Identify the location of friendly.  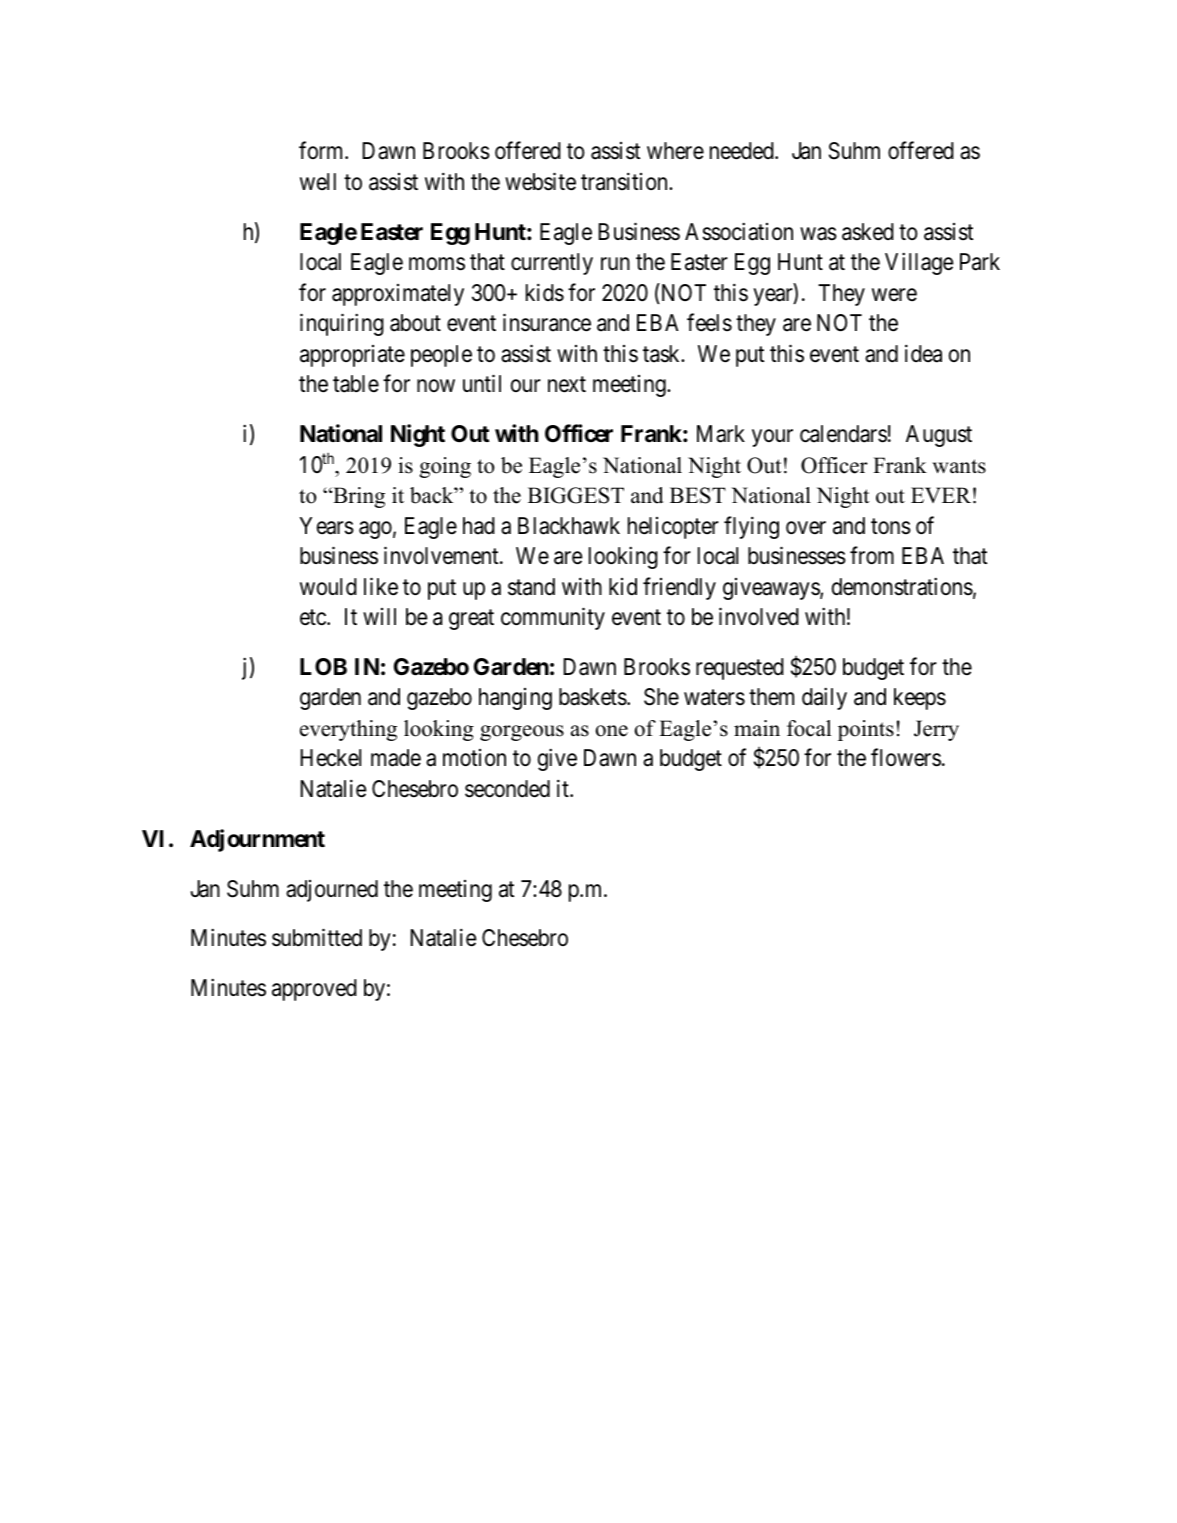
(679, 588).
